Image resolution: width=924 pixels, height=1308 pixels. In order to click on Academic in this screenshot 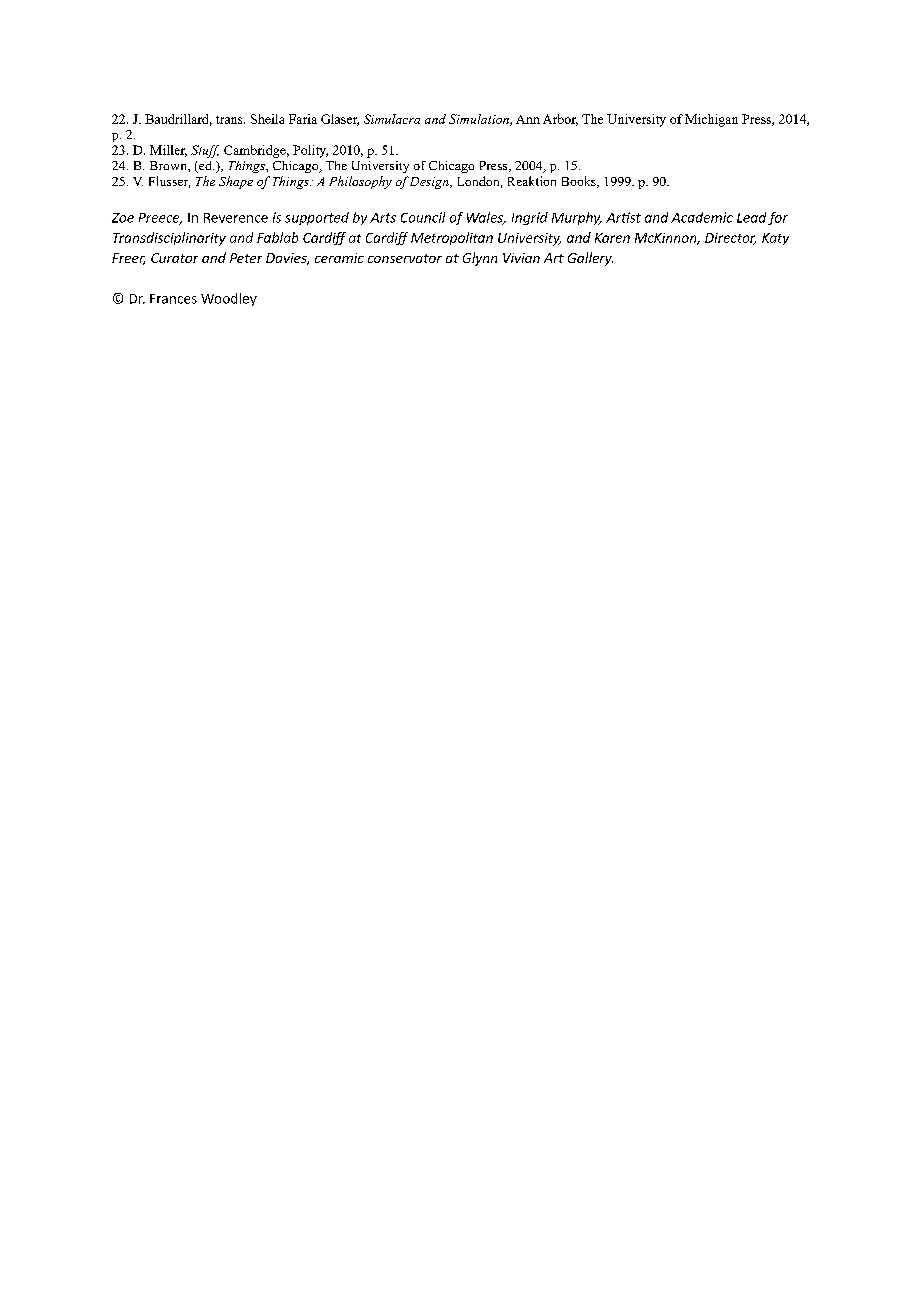, I will do `click(702, 217)`.
